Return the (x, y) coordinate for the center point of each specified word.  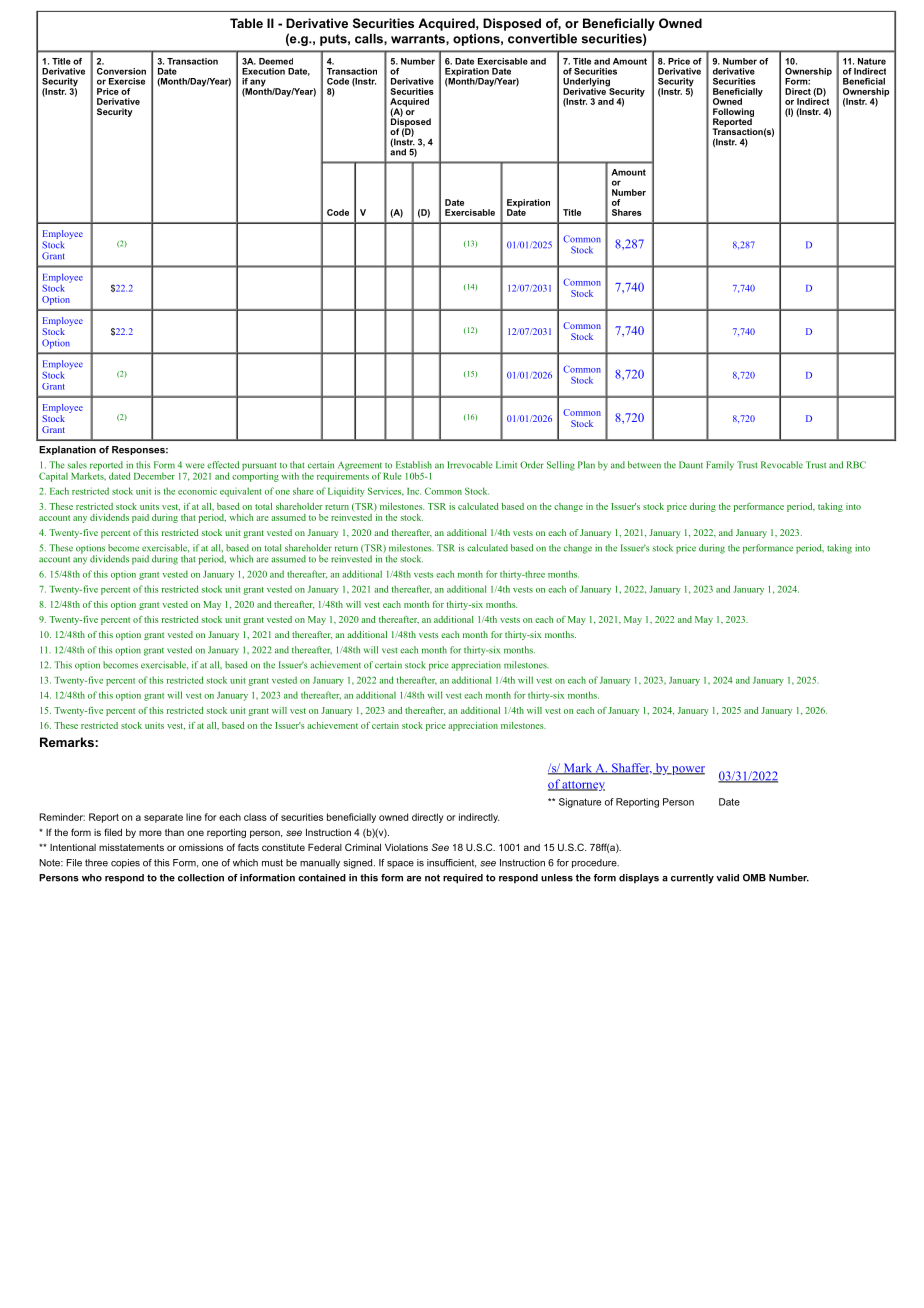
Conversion (121, 71)
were (195, 466)
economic (197, 491)
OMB (754, 878)
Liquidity (346, 492)
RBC (856, 465)
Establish (414, 465)
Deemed (276, 61)
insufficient (451, 863)
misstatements (131, 847)
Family (720, 466)
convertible (542, 39)
